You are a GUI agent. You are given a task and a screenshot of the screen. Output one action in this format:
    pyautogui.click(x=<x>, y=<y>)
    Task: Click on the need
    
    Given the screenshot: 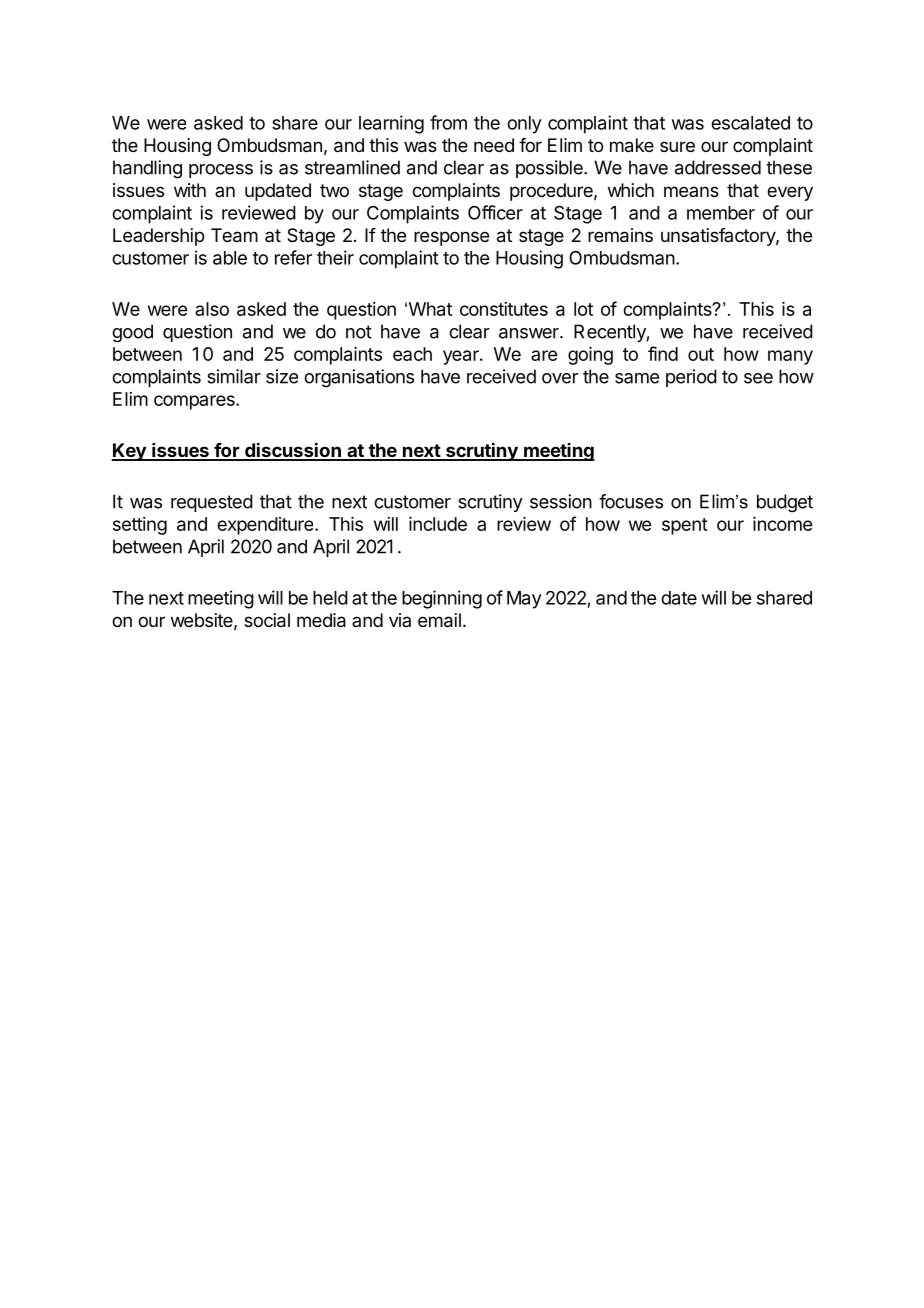 What is the action you would take?
    pyautogui.click(x=494, y=145)
